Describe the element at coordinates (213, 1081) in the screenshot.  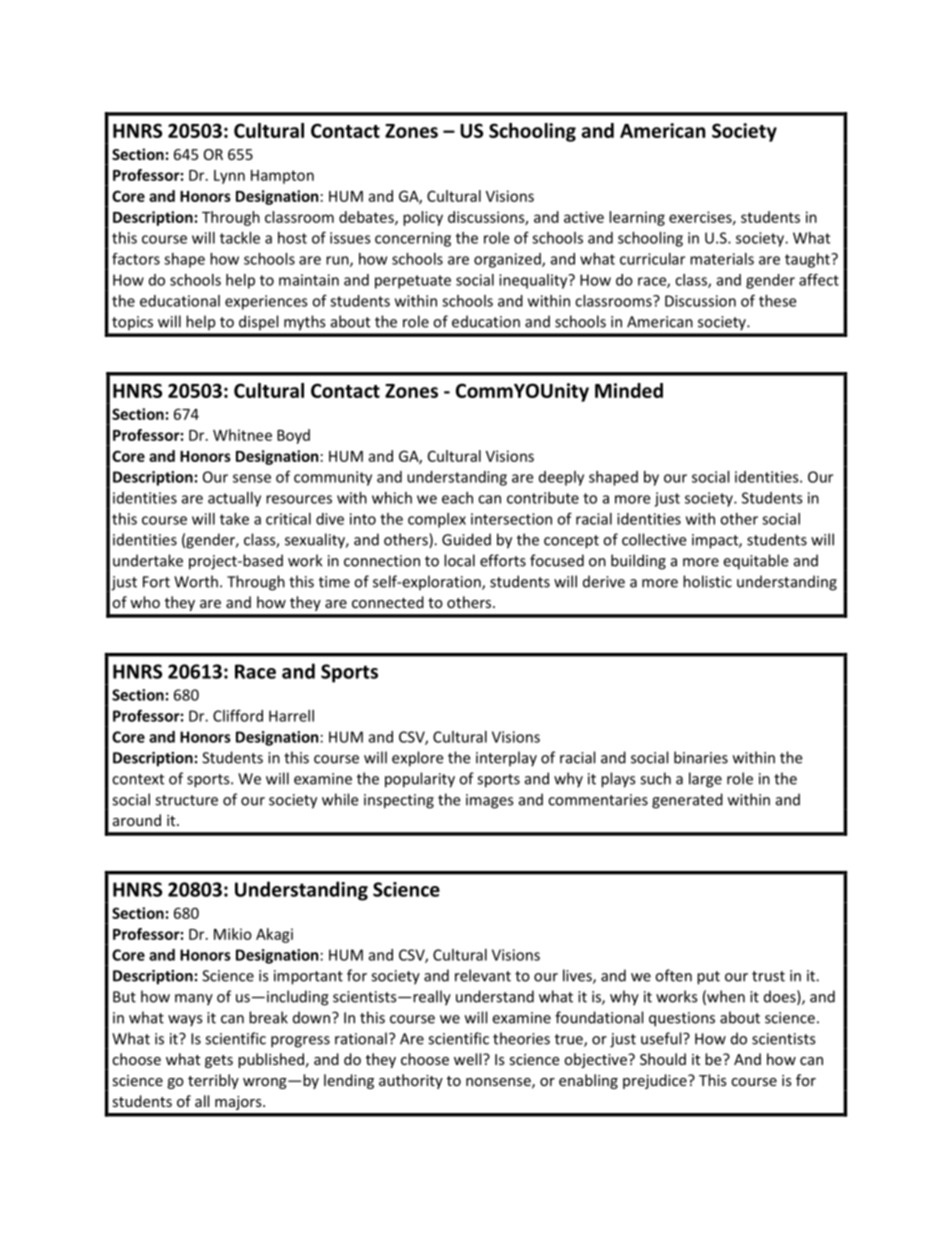
I see `terribly` at that location.
